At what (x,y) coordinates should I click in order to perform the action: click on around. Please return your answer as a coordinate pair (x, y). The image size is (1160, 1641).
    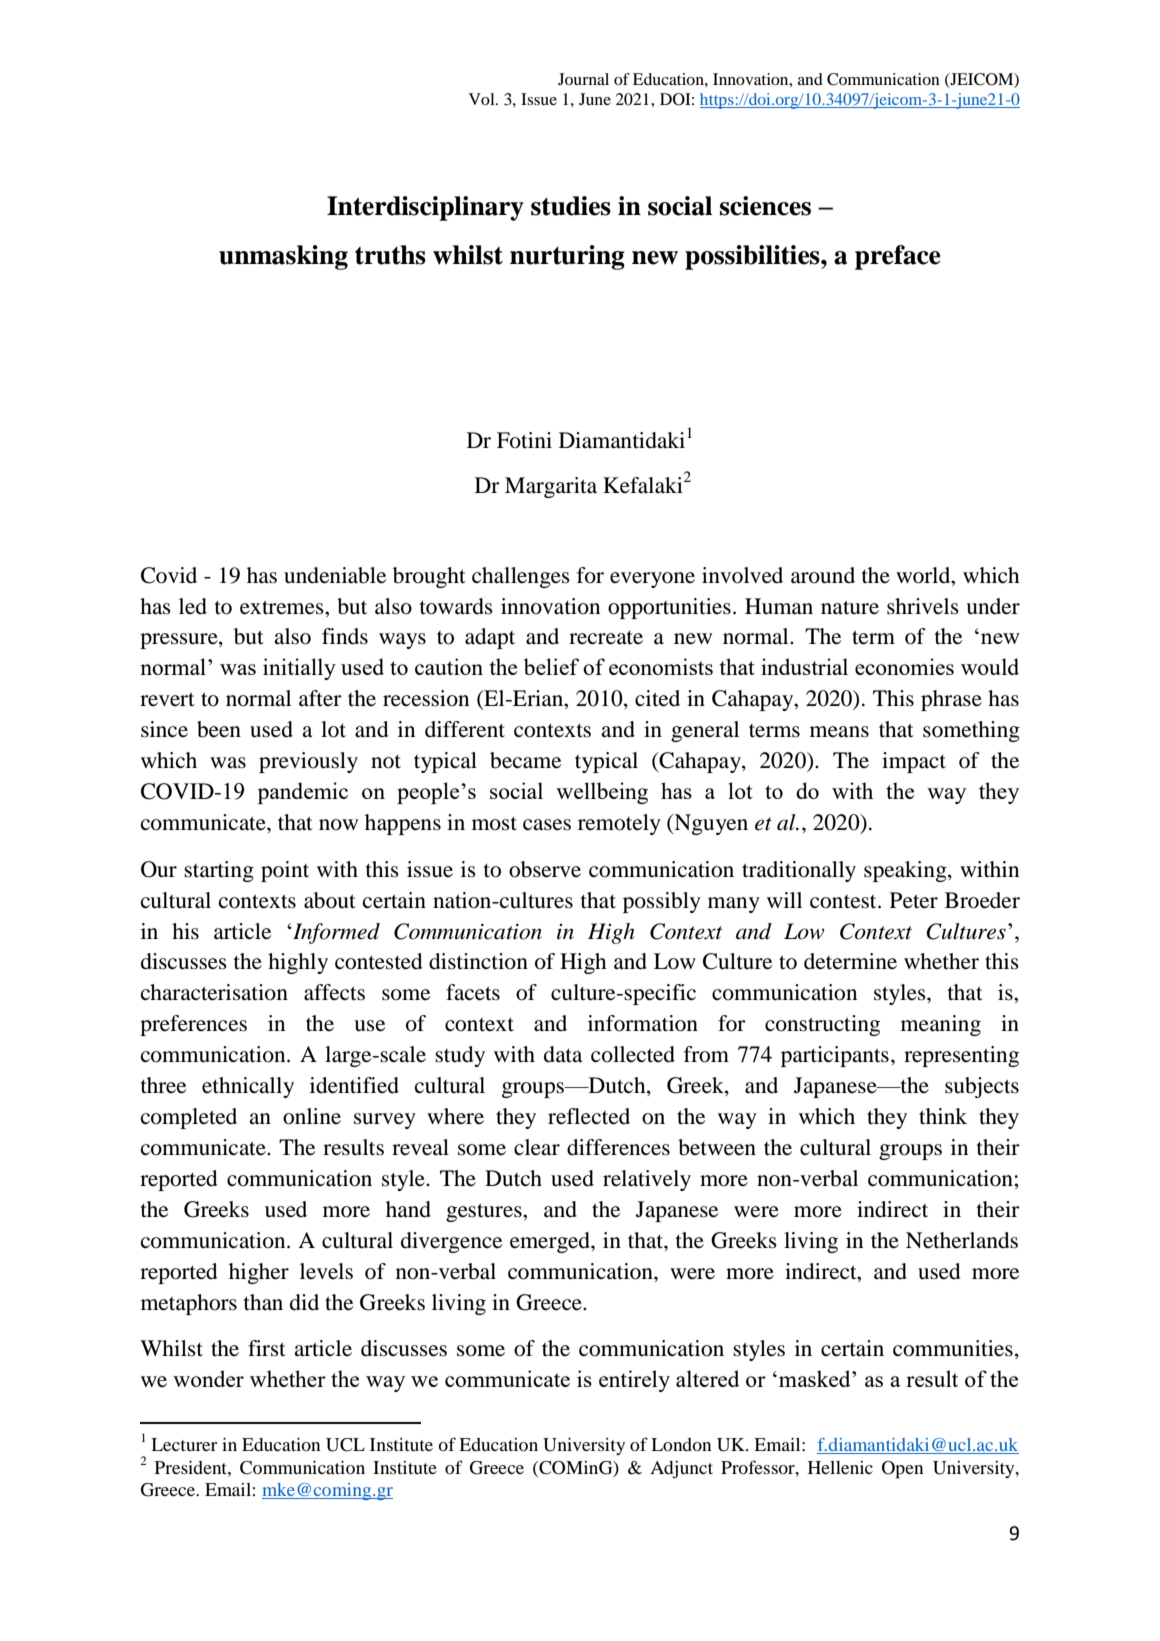
    Looking at the image, I should click on (823, 575).
